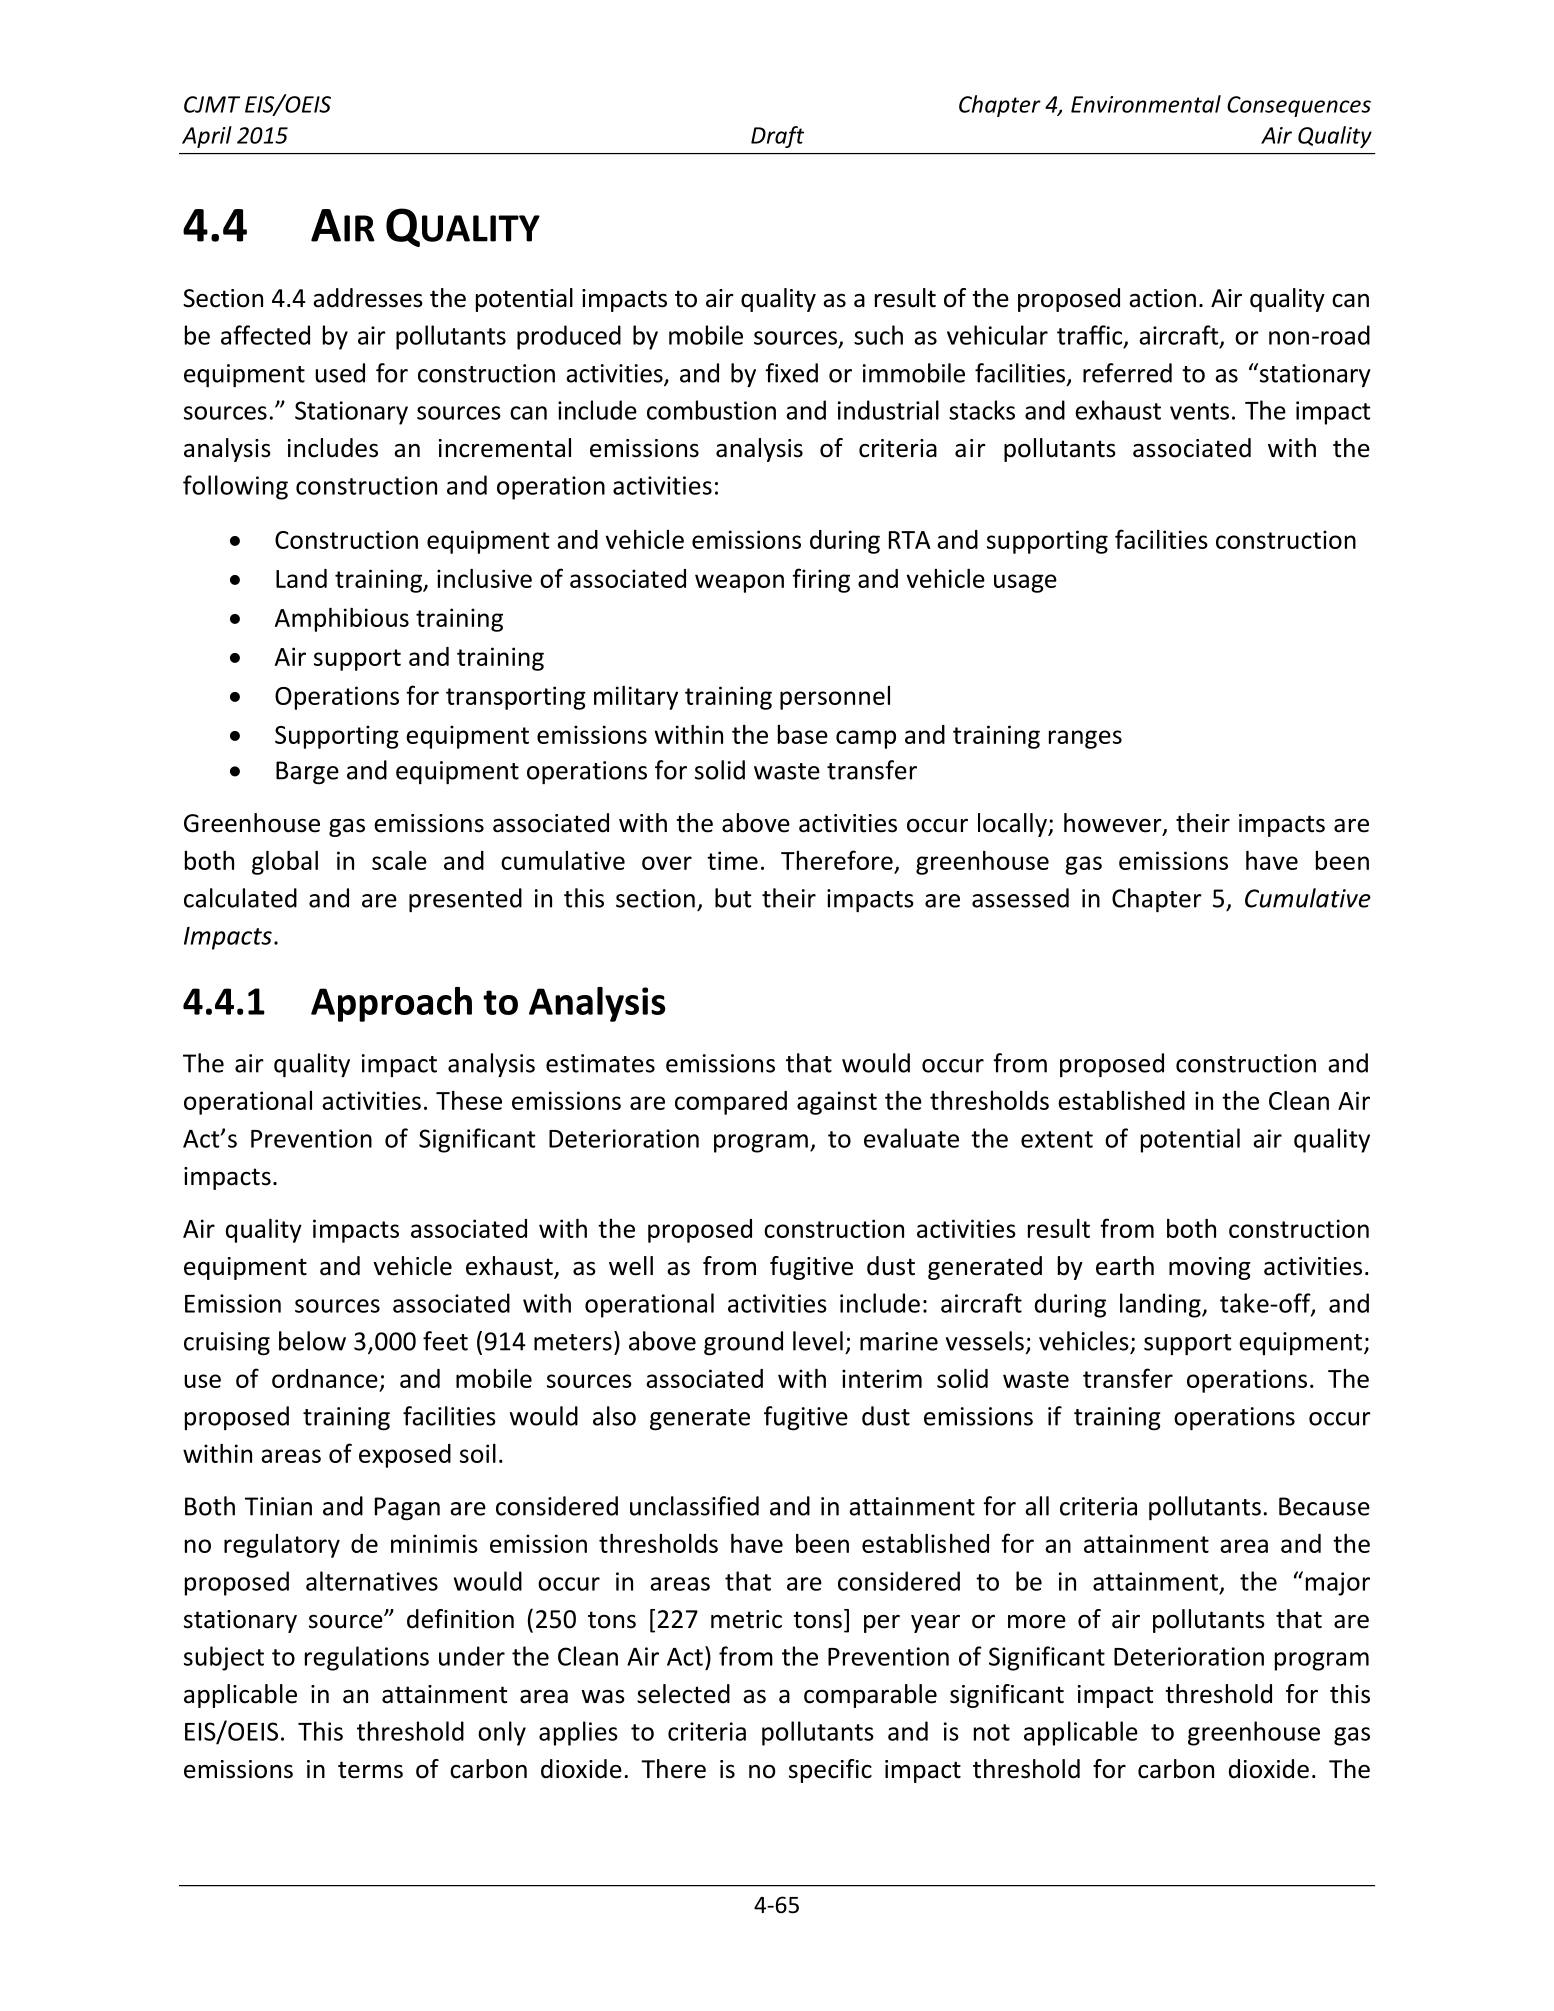 This page has height=2011, width=1554. What do you see at coordinates (777, 137) in the page?
I see `Draft` at bounding box center [777, 137].
